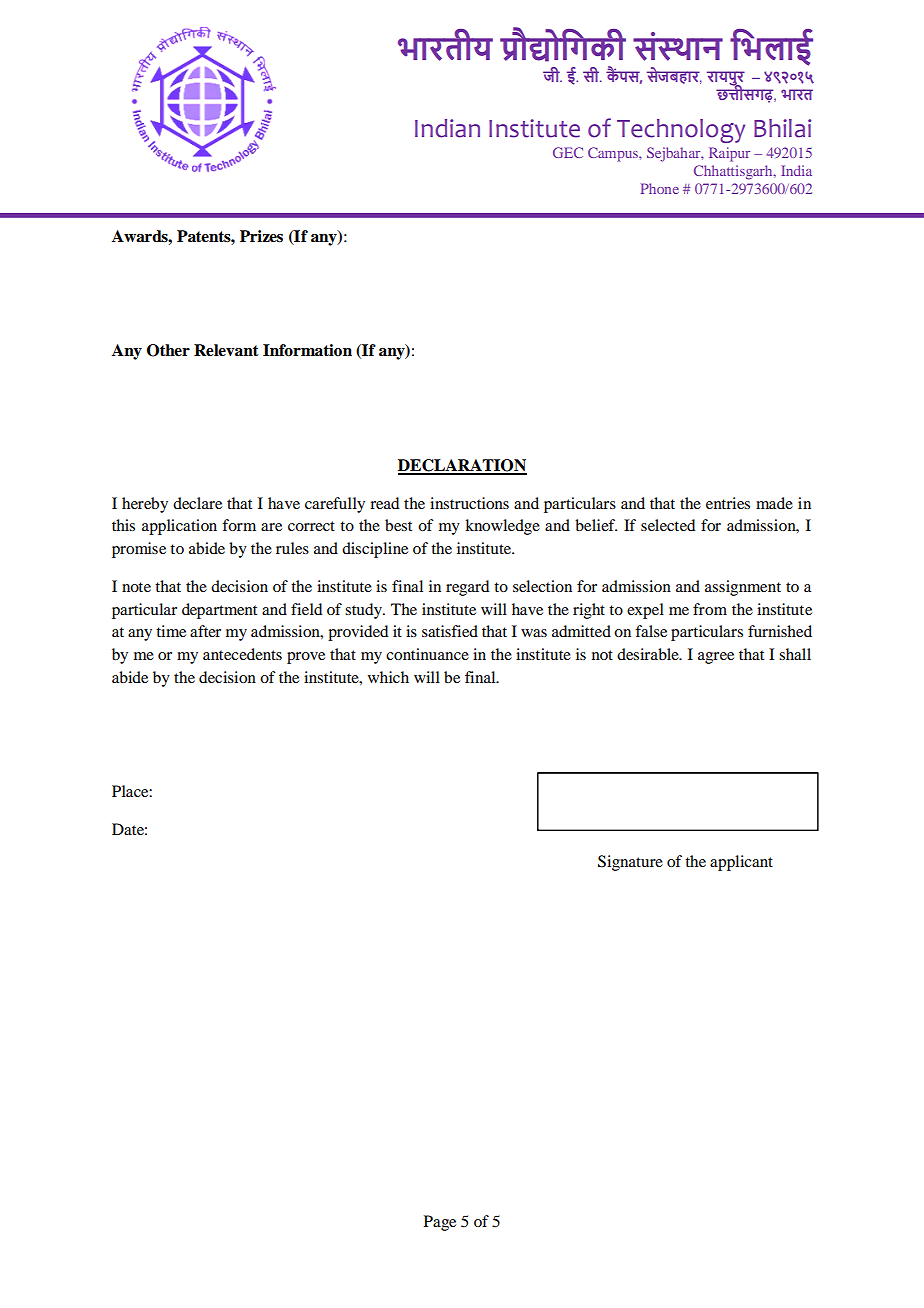 This image has width=924, height=1308. I want to click on assignment, so click(743, 588).
